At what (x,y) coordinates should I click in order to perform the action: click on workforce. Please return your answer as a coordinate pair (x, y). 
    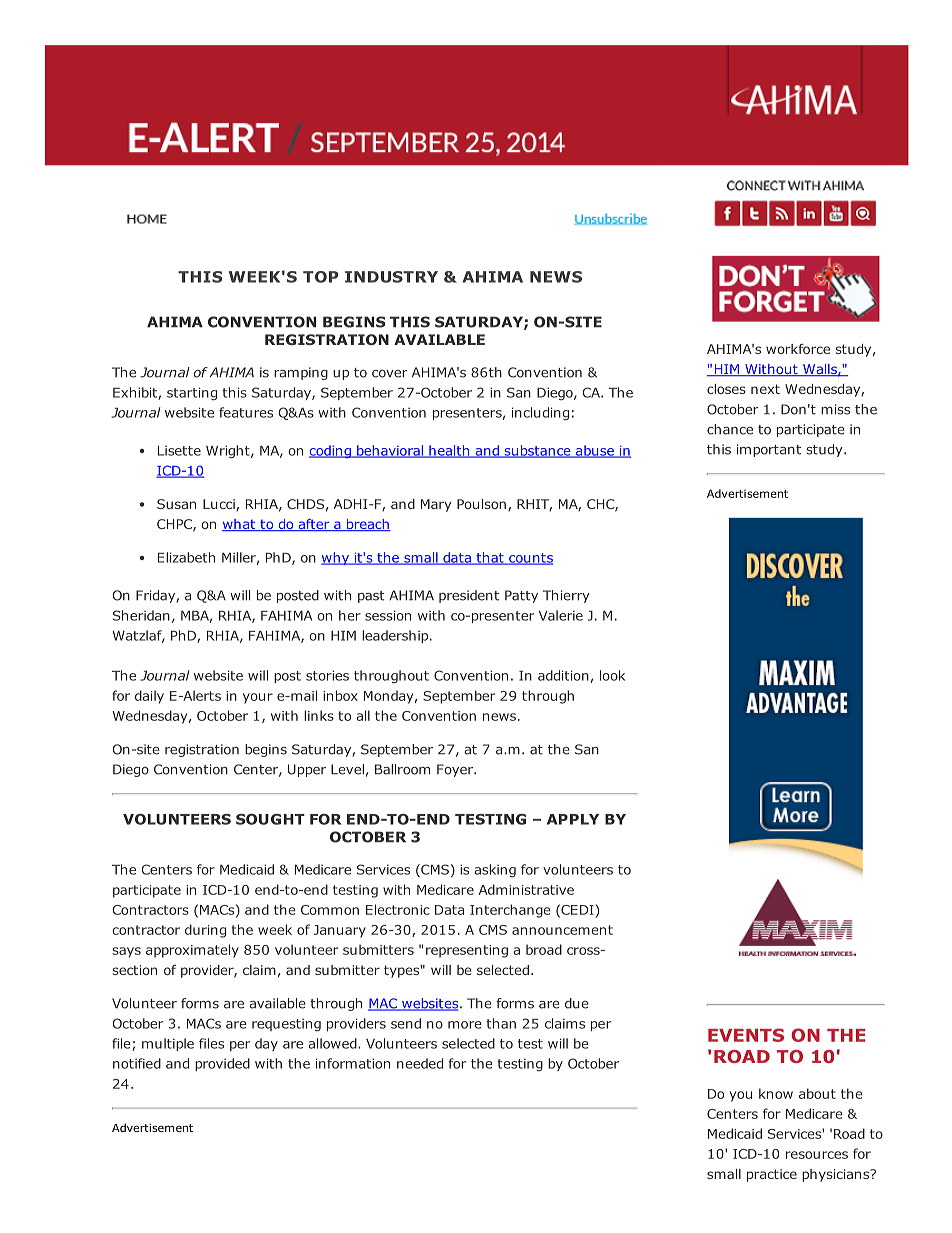
    Looking at the image, I should click on (798, 349).
